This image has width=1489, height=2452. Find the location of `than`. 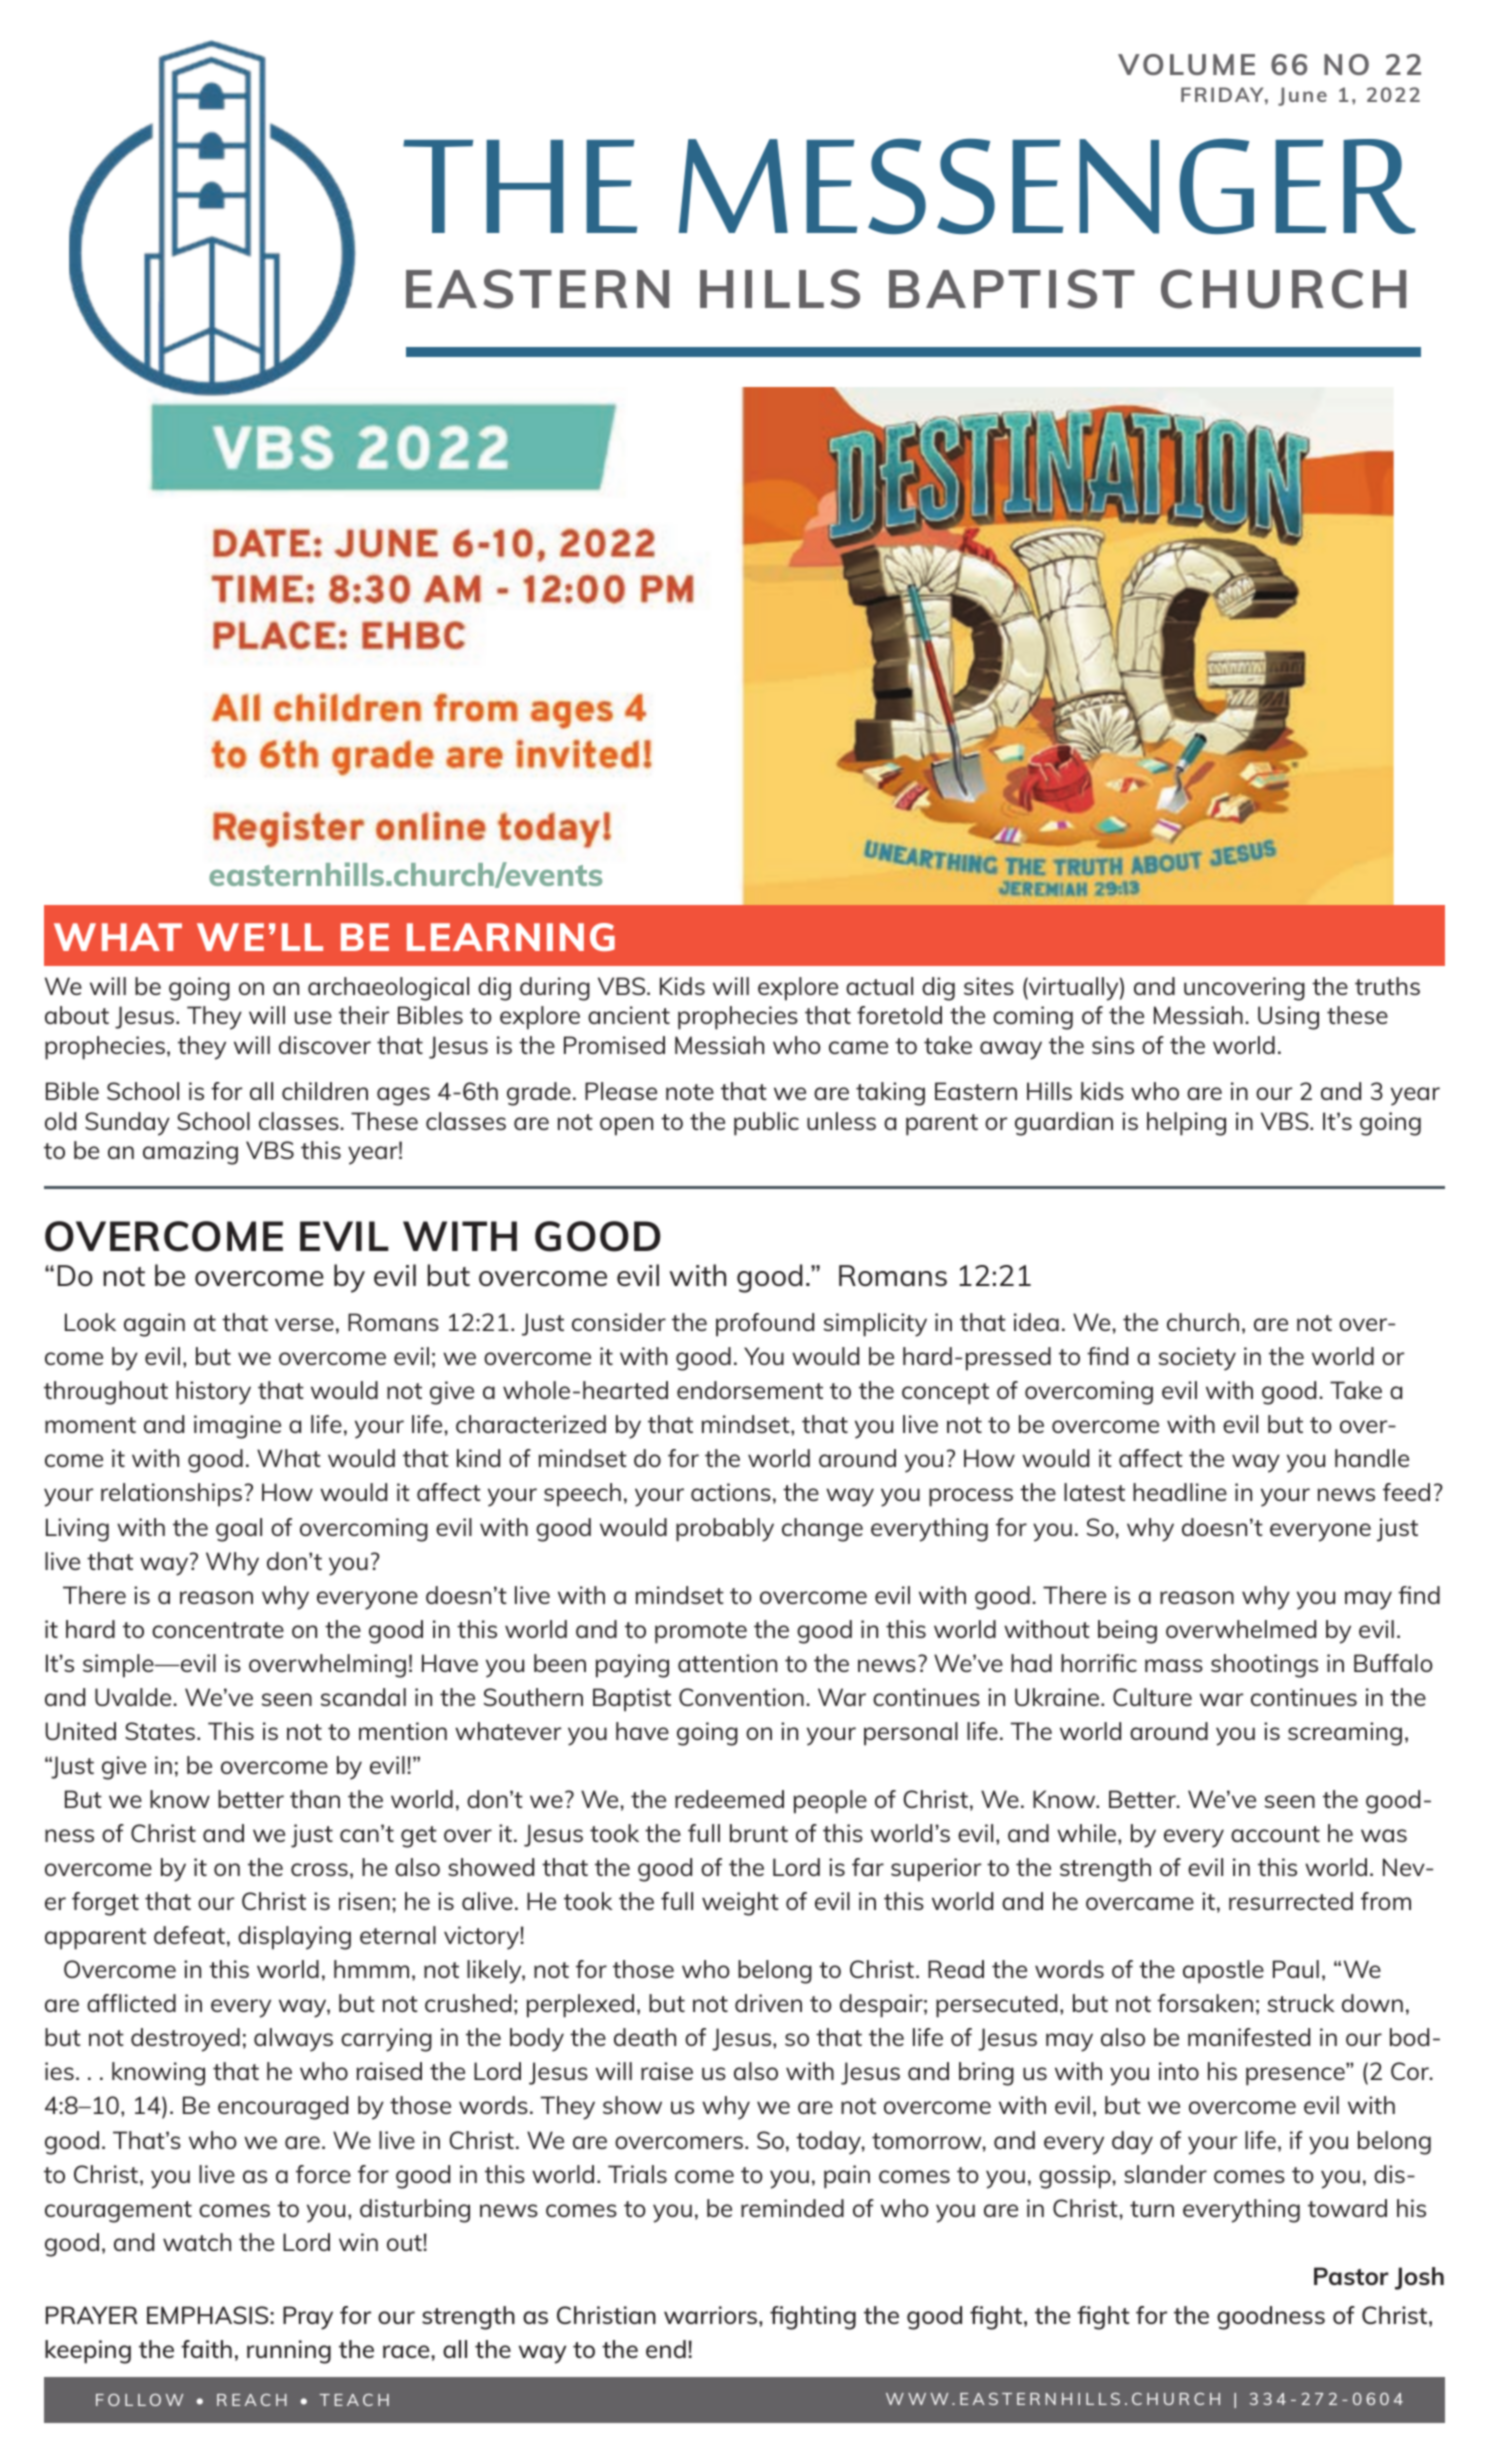

than is located at coordinates (315, 1799).
